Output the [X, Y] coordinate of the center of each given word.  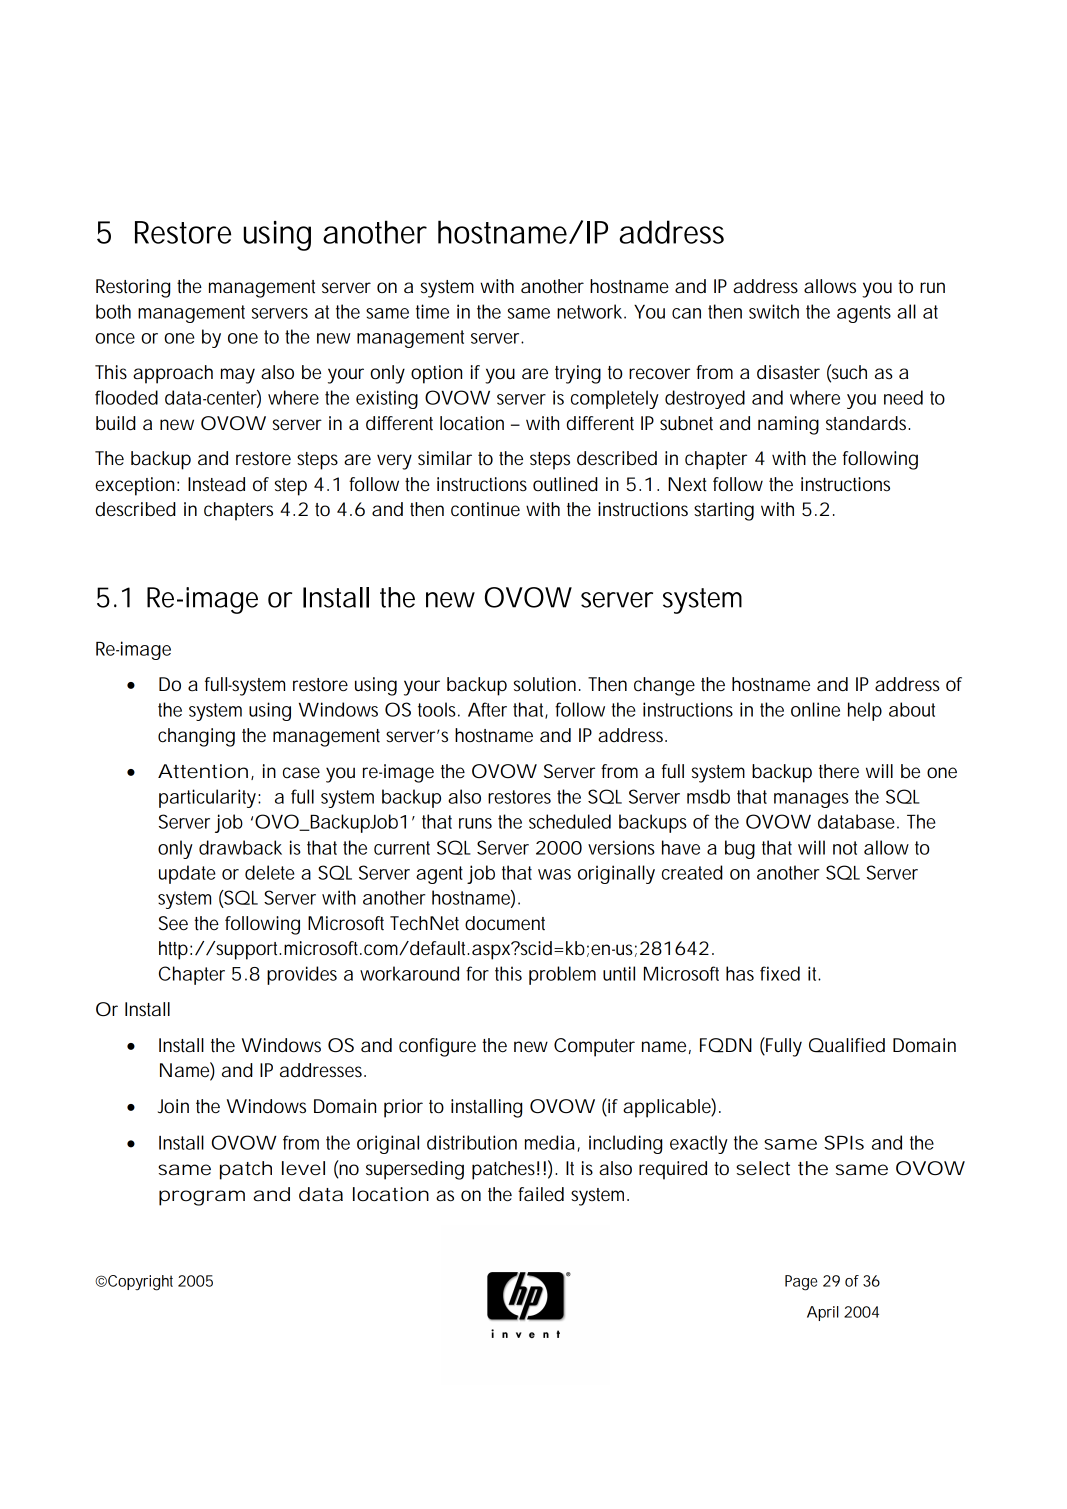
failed [541, 1194]
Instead [216, 484]
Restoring [133, 288]
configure [437, 1047]
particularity [209, 798]
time [432, 311]
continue [485, 509]
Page [801, 1283]
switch [774, 311]
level [303, 1168]
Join [173, 1106]
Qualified [847, 1045]
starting [724, 511]
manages [811, 800]
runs [475, 823]
